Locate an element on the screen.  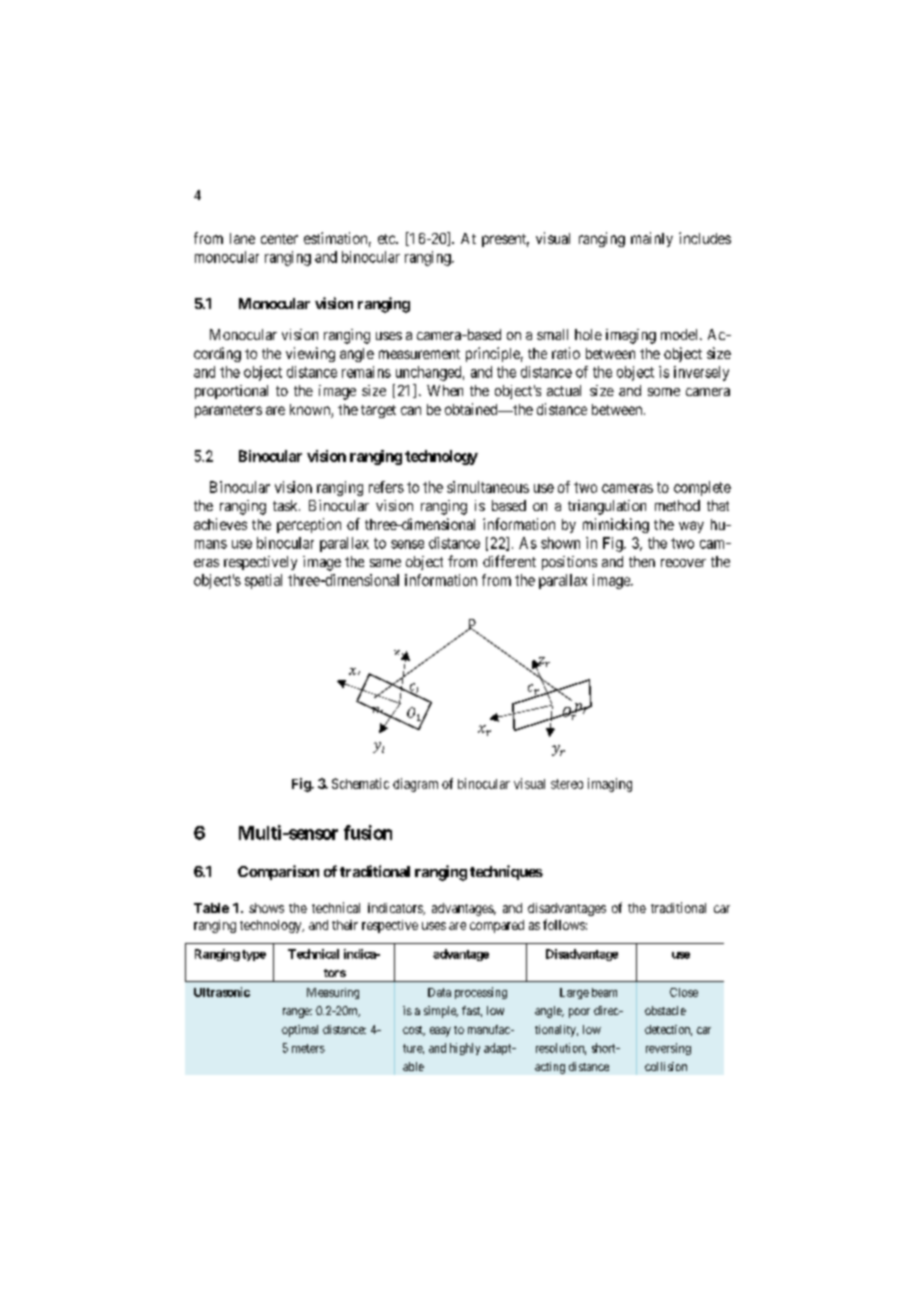
center is located at coordinates (279, 239).
